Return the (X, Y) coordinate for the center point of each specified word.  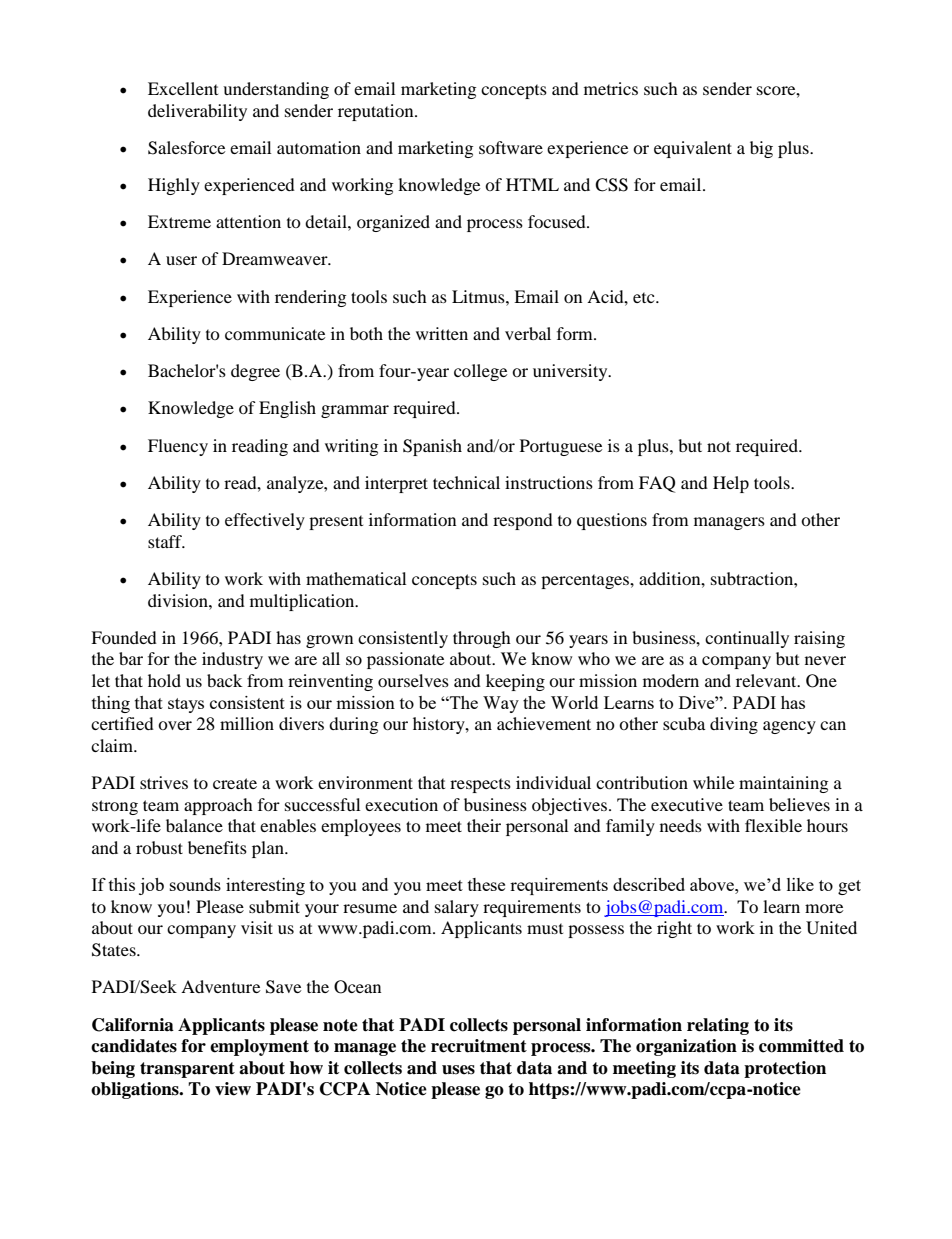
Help (731, 484)
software (511, 147)
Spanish (432, 447)
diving (734, 725)
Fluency (178, 447)
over (175, 725)
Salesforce (186, 148)
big (761, 149)
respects (480, 785)
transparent (187, 1070)
